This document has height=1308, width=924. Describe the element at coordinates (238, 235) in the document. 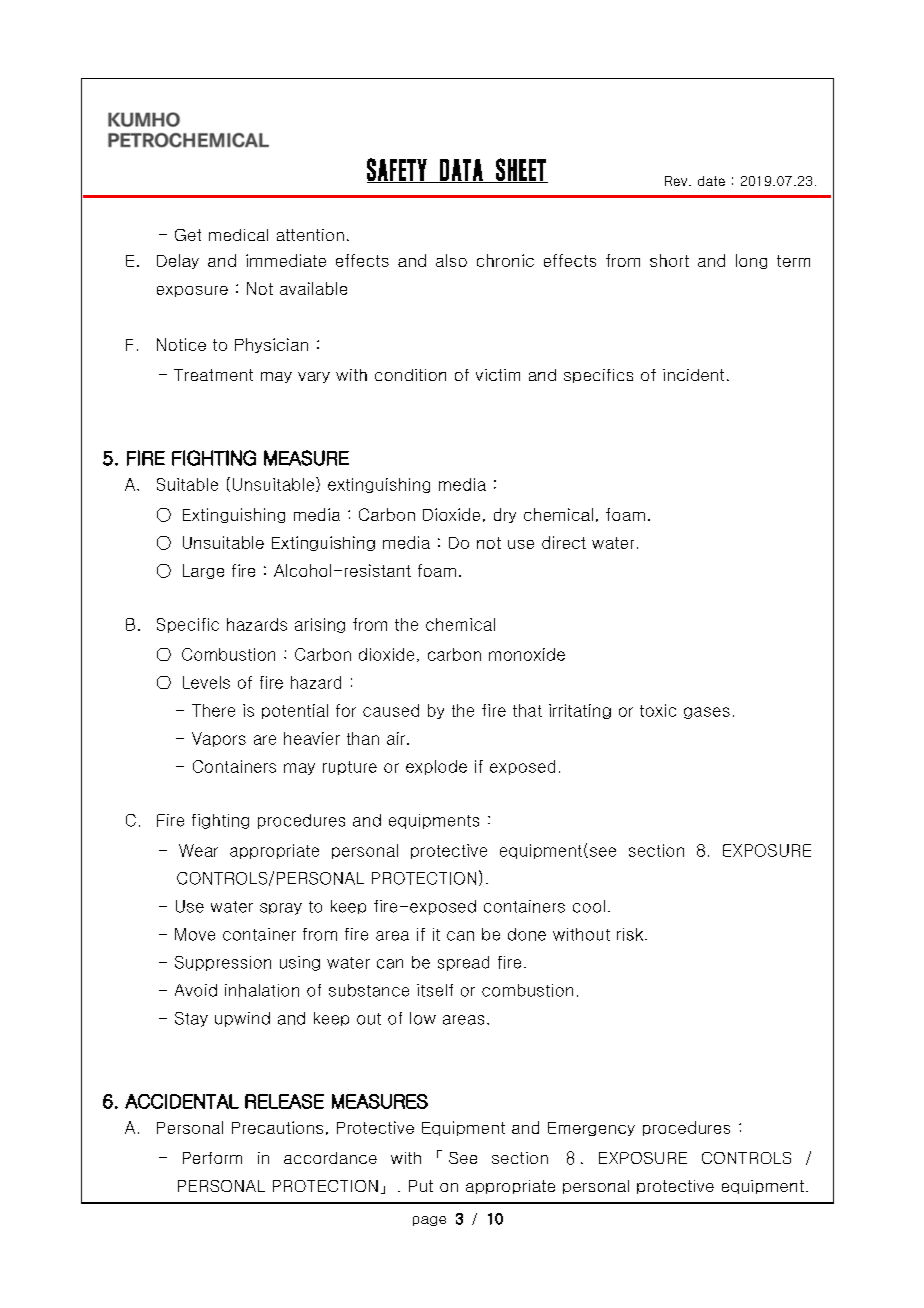

I see `medical` at that location.
